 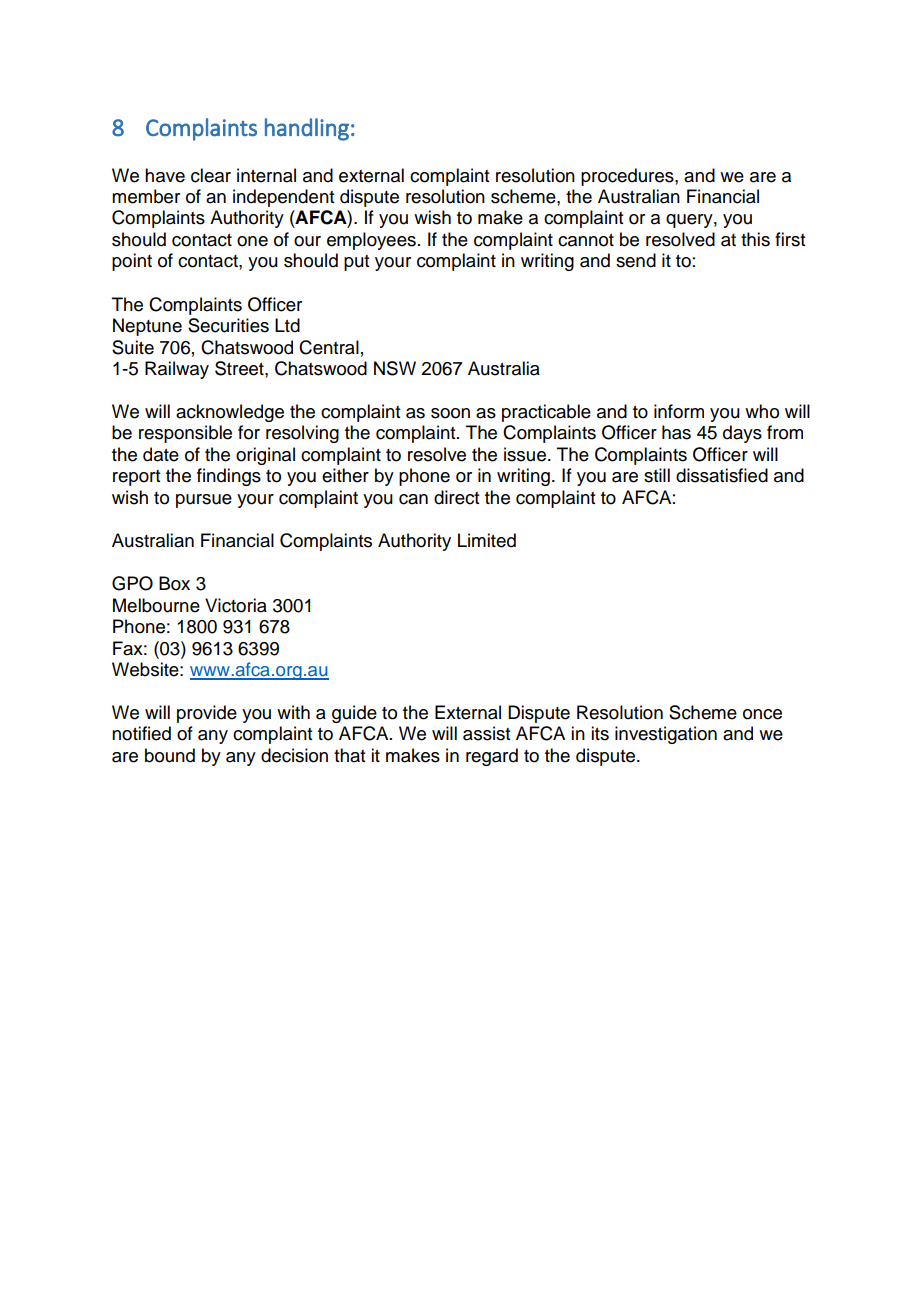 What do you see at coordinates (486, 733) in the screenshot?
I see `assist` at bounding box center [486, 733].
